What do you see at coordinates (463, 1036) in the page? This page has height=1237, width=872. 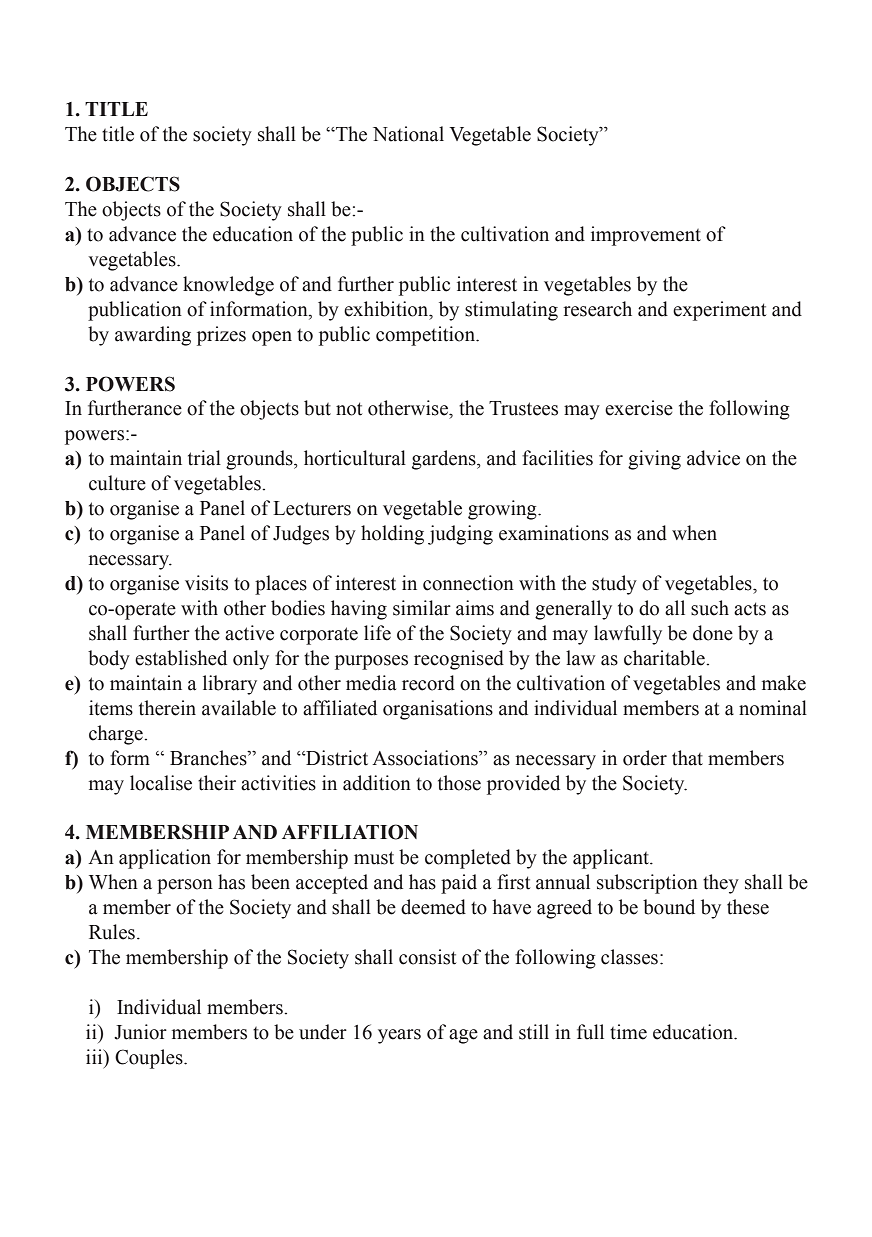 I see `age` at bounding box center [463, 1036].
